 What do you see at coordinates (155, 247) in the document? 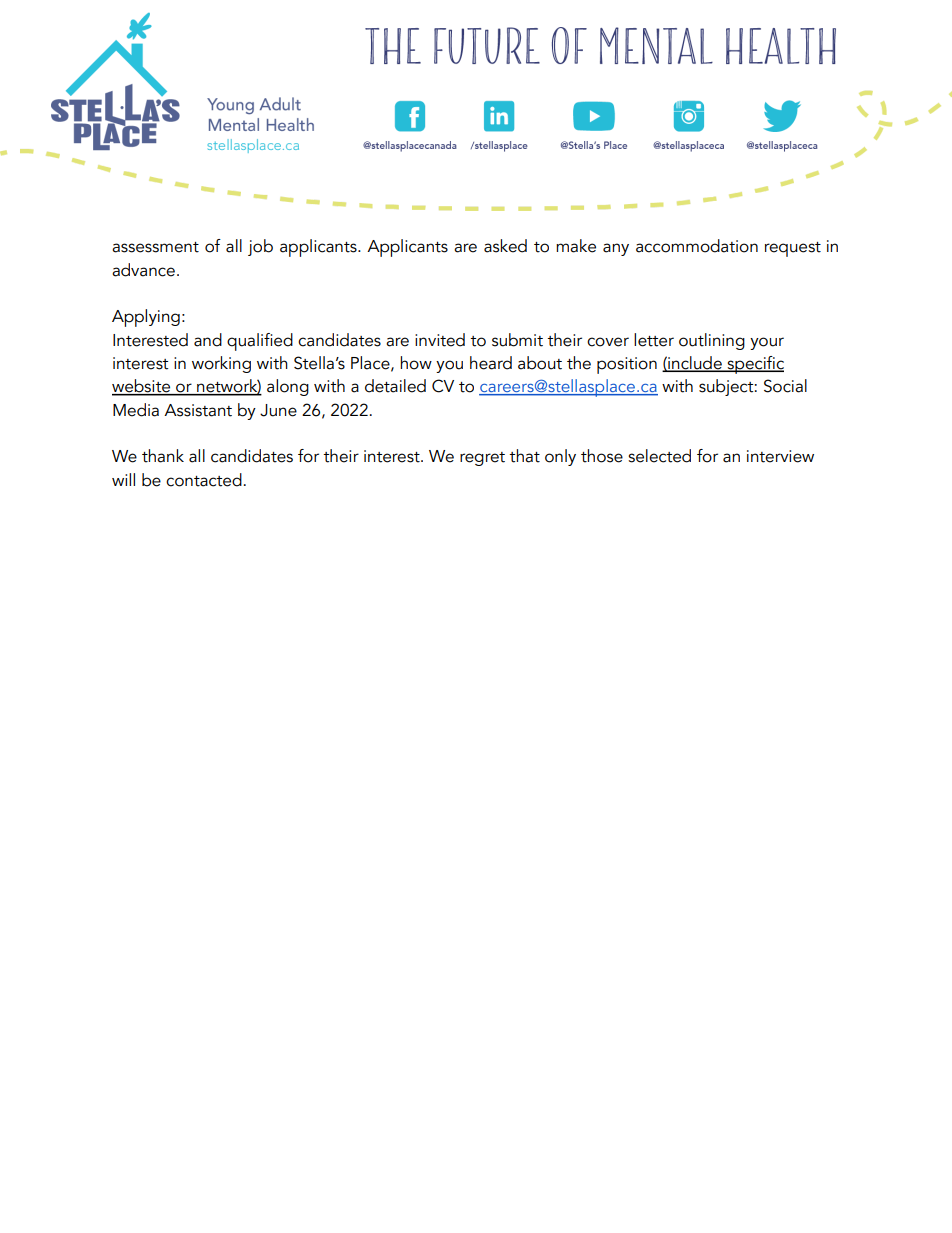
I see `assessment` at bounding box center [155, 247].
